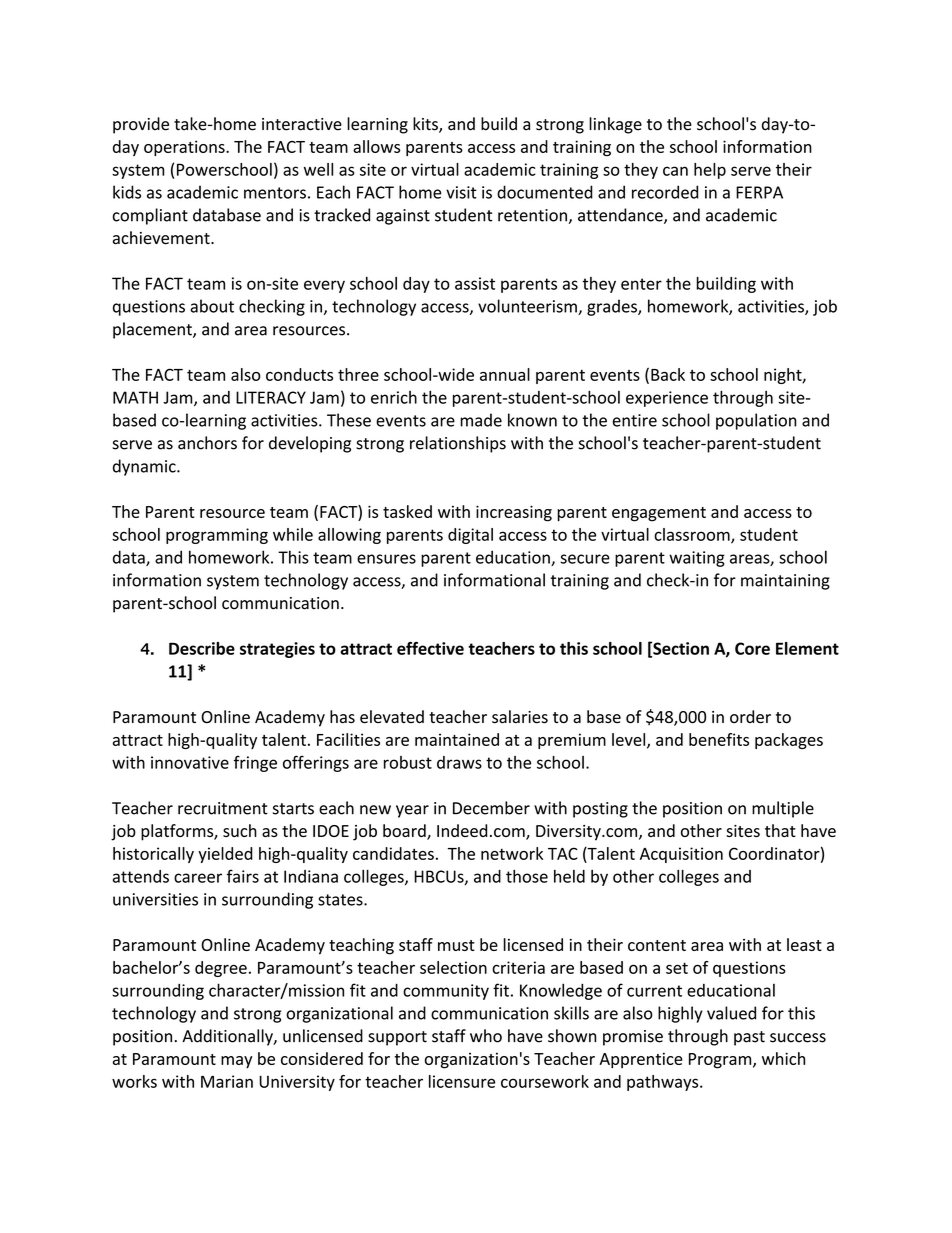 This screenshot has width=952, height=1233. What do you see at coordinates (202, 648) in the screenshot?
I see `Describe` at bounding box center [202, 648].
